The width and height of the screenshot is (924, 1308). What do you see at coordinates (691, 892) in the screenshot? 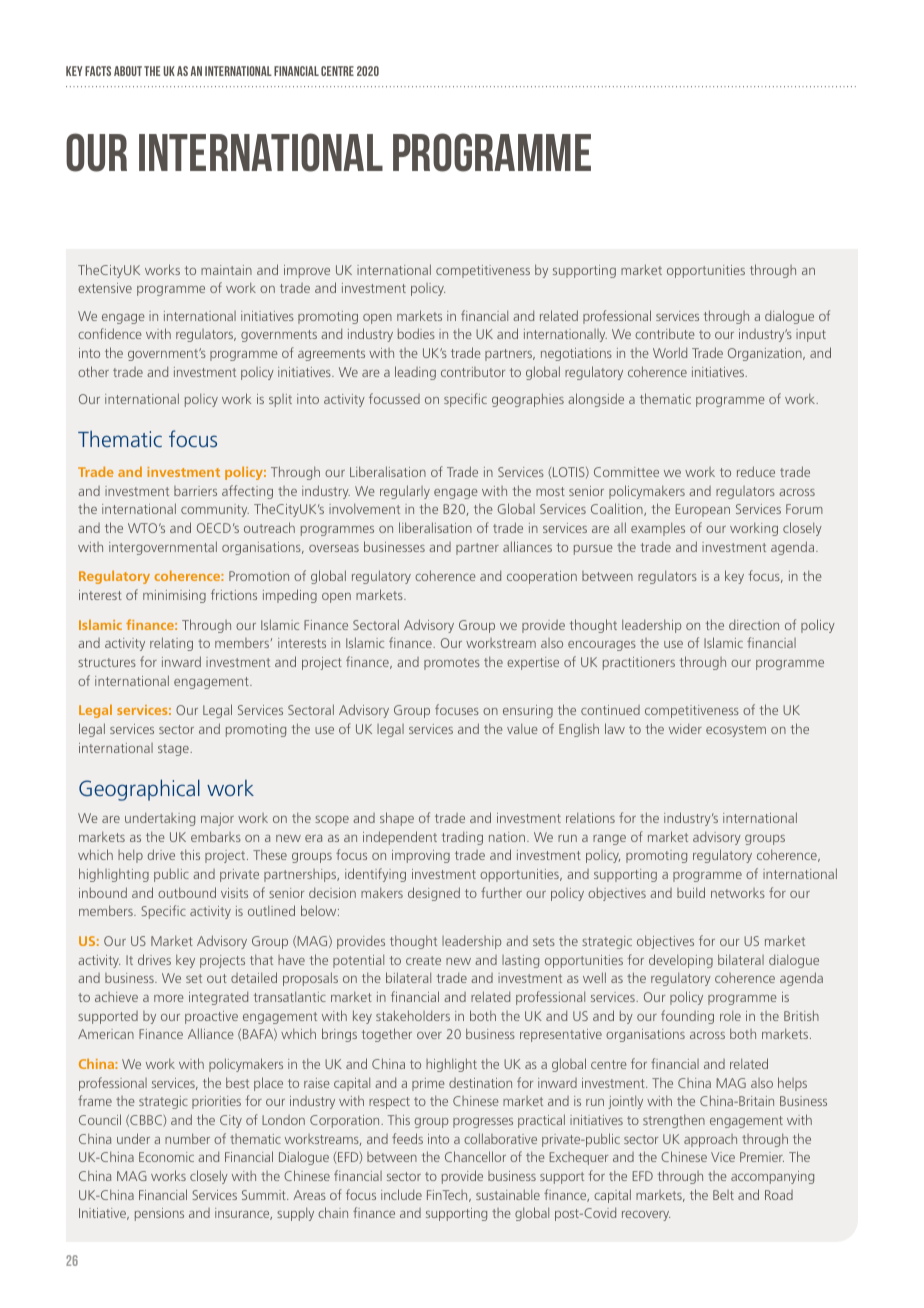
I see `build` at bounding box center [691, 892].
